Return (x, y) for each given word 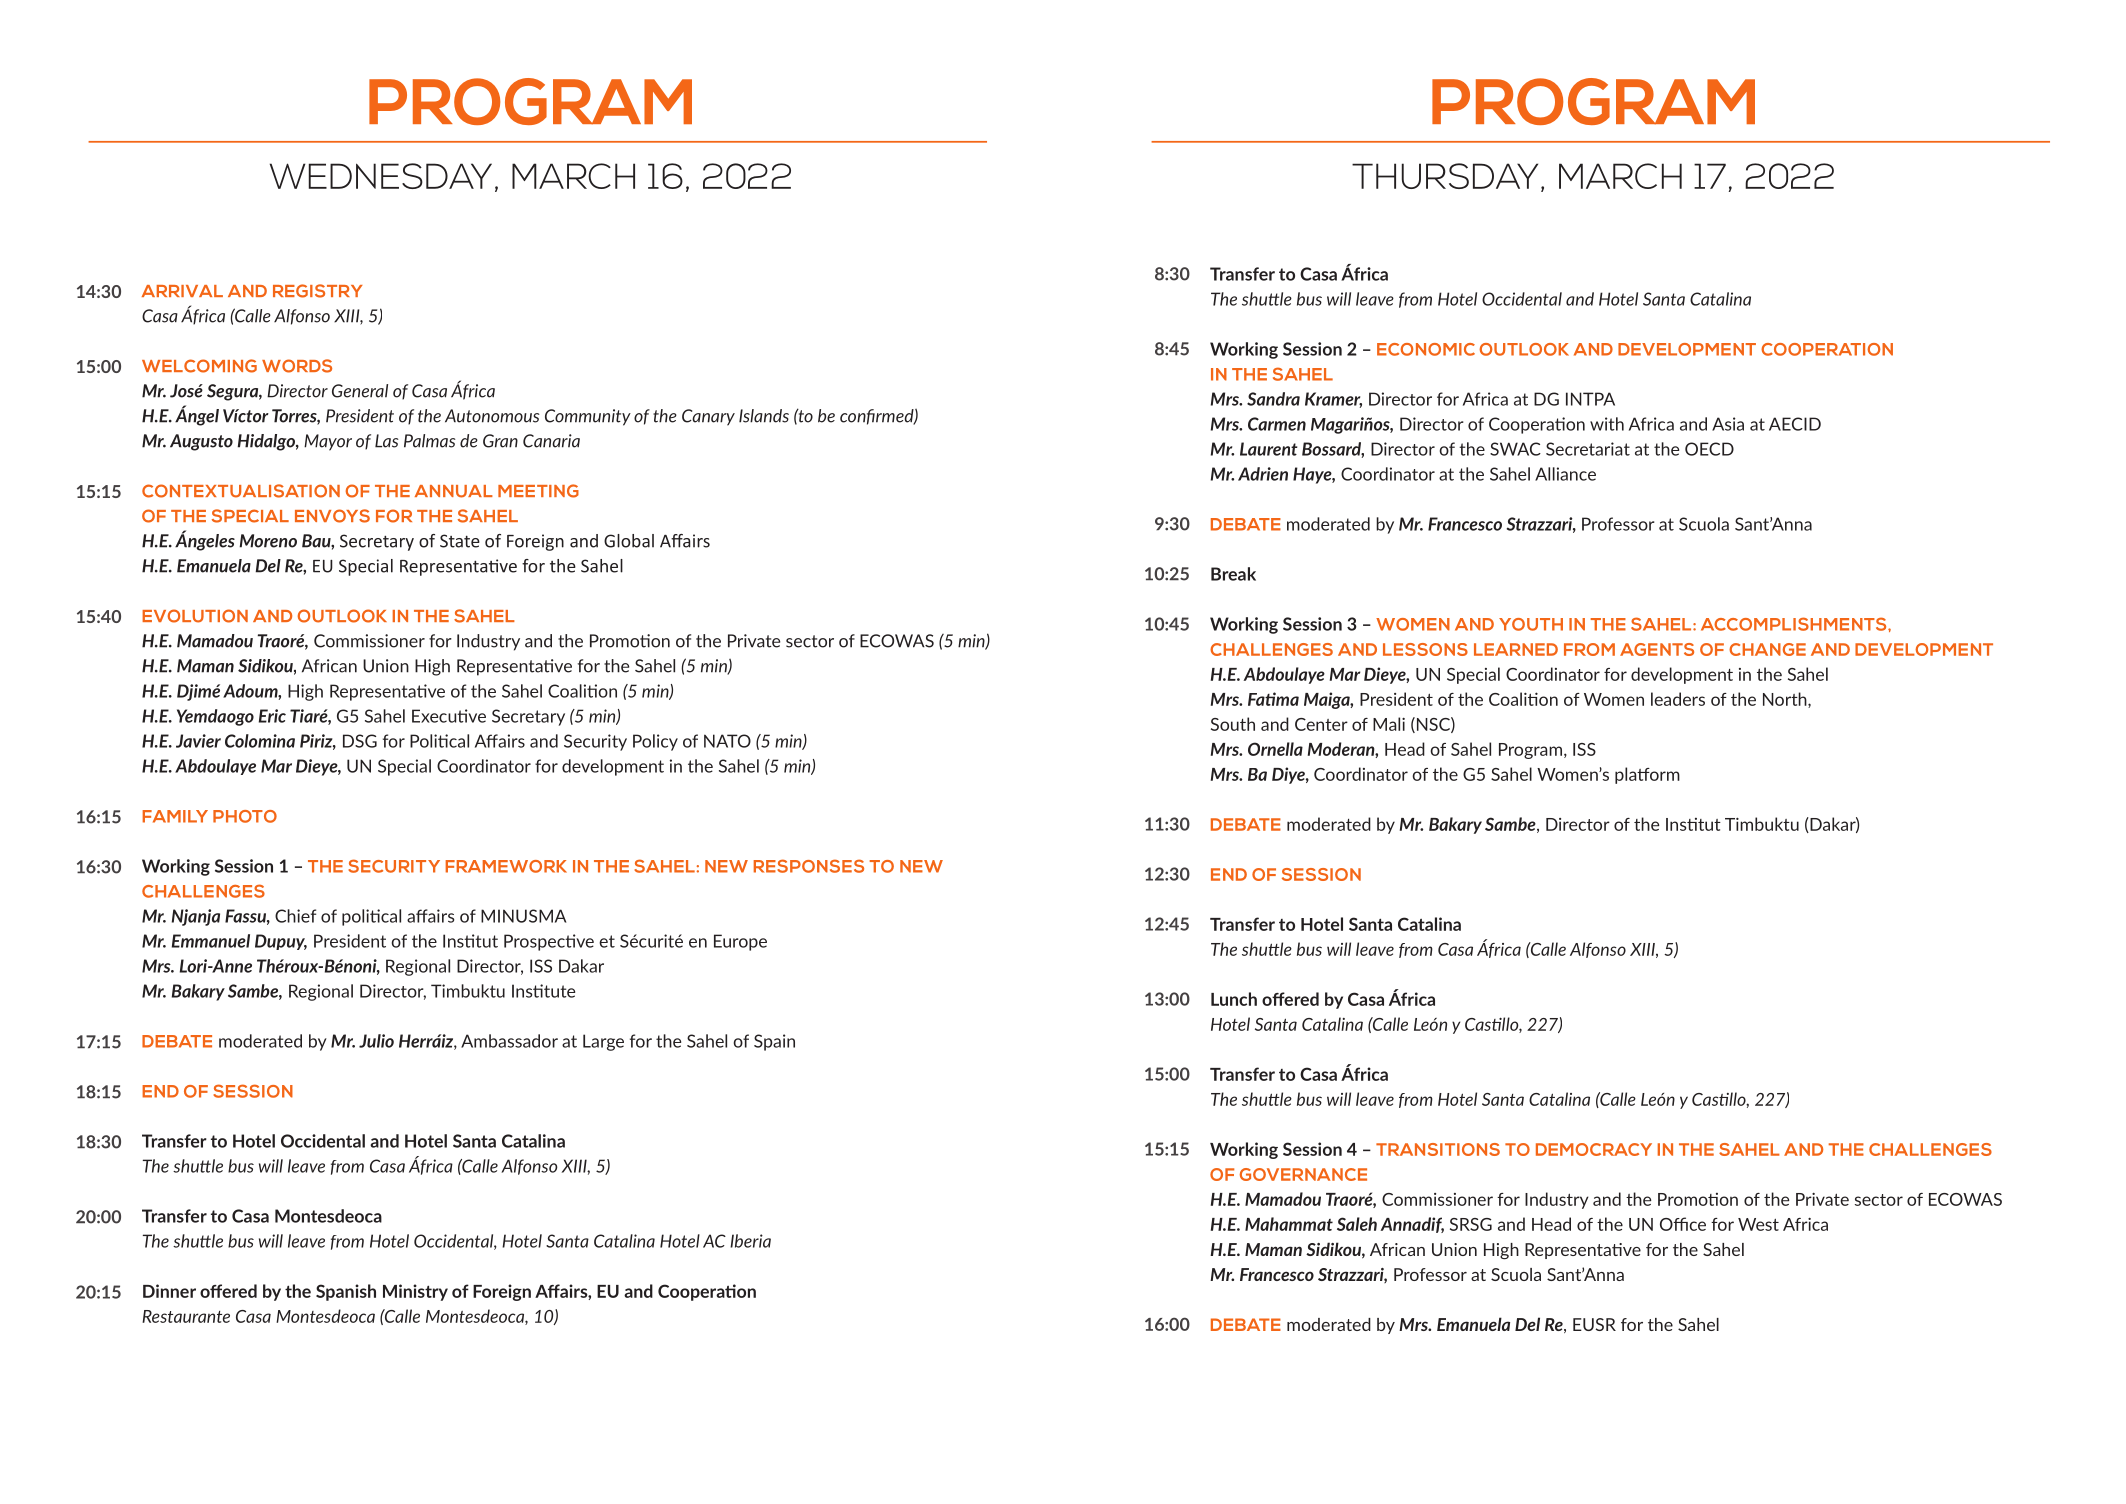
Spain (774, 1042)
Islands (764, 416)
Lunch (1234, 999)
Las (387, 441)
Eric (272, 716)
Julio (376, 1041)
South (1233, 724)
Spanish (346, 1292)
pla (1627, 775)
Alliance (1565, 474)
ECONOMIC (1426, 349)
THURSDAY (1445, 176)
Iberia (750, 1241)
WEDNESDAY (381, 176)
